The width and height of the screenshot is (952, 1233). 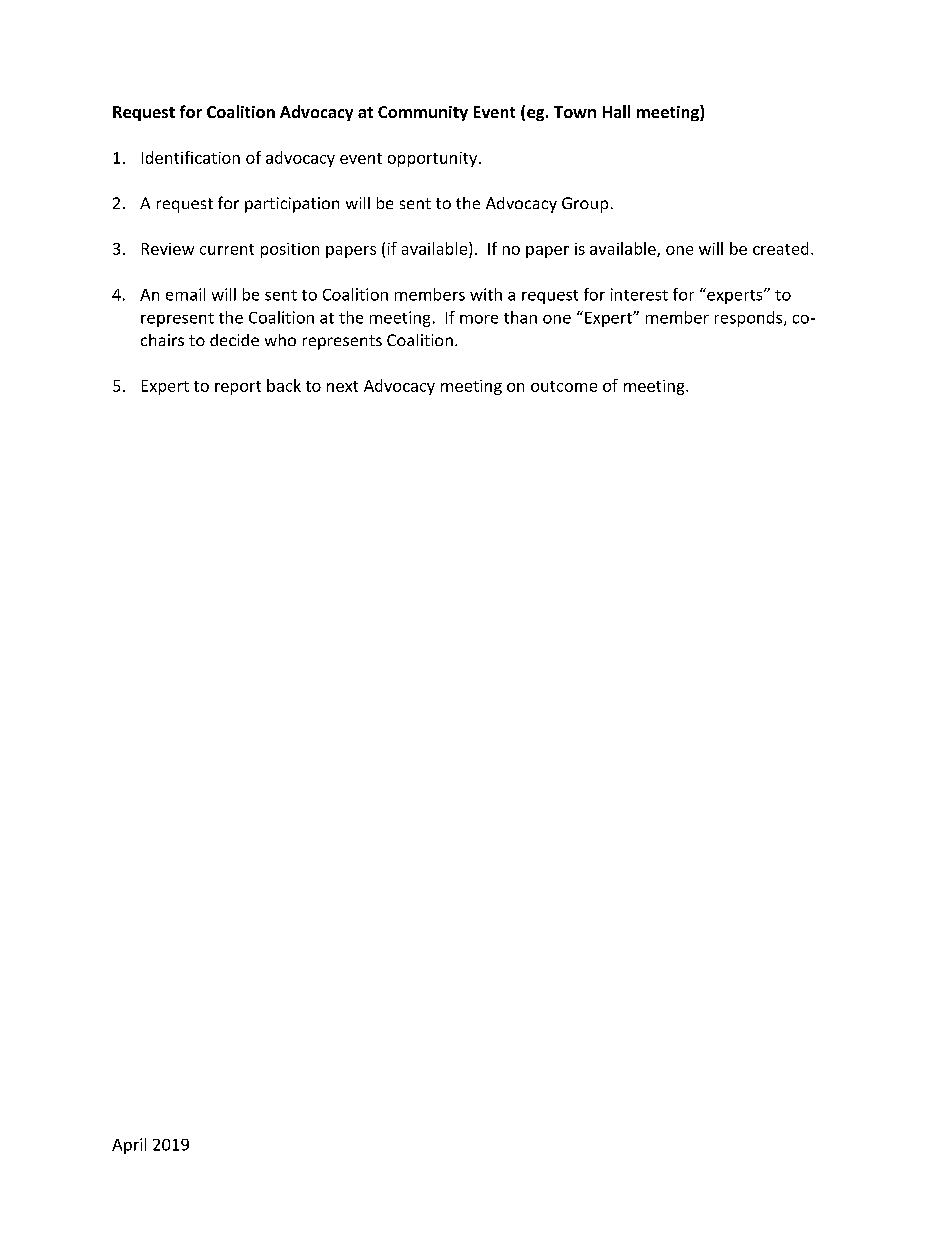 What do you see at coordinates (238, 388) in the screenshot?
I see `report` at bounding box center [238, 388].
